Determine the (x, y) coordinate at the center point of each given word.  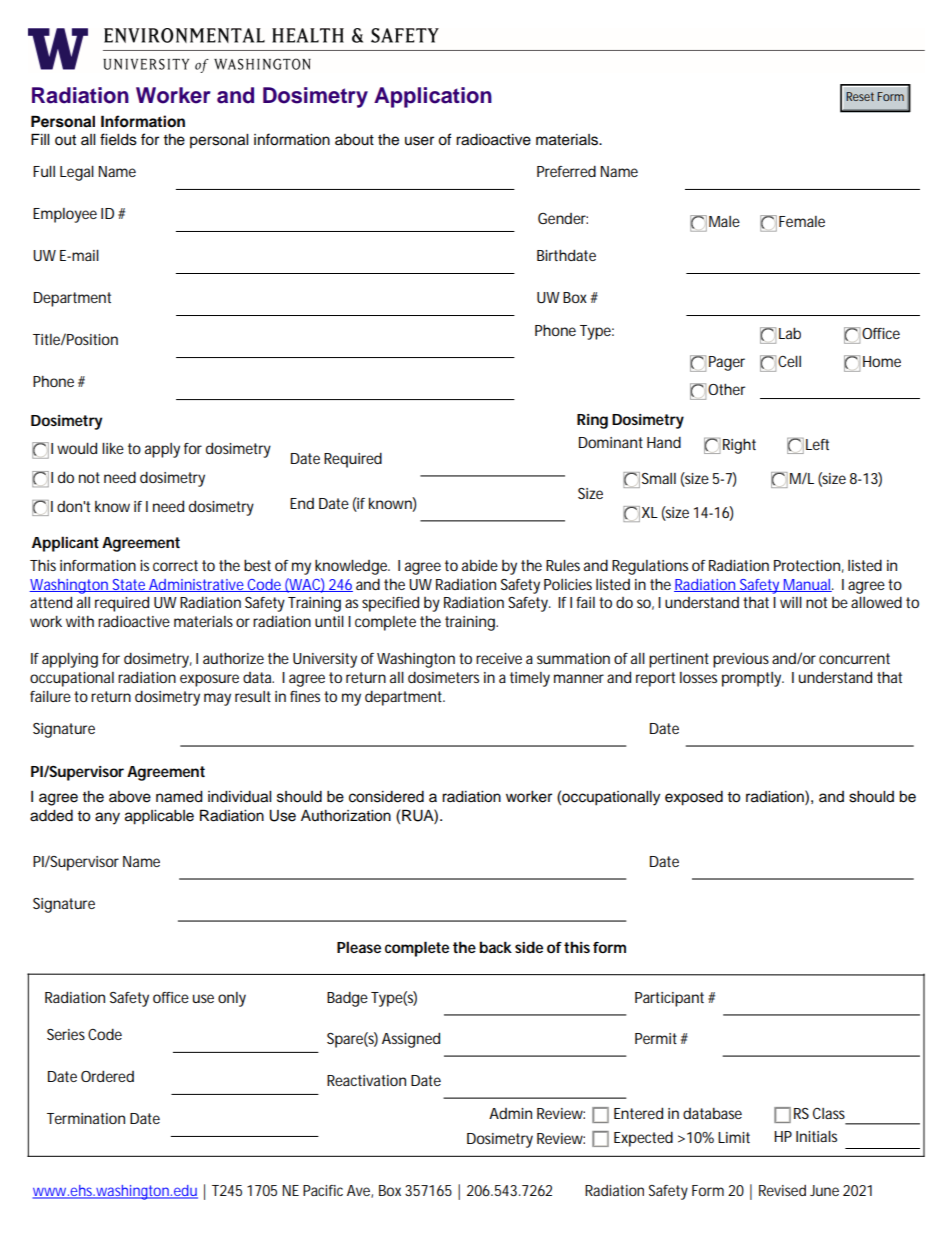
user (419, 141)
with (80, 621)
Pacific (323, 1190)
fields (118, 139)
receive (499, 658)
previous (741, 660)
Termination (86, 1118)
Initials (816, 1136)
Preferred (566, 171)
